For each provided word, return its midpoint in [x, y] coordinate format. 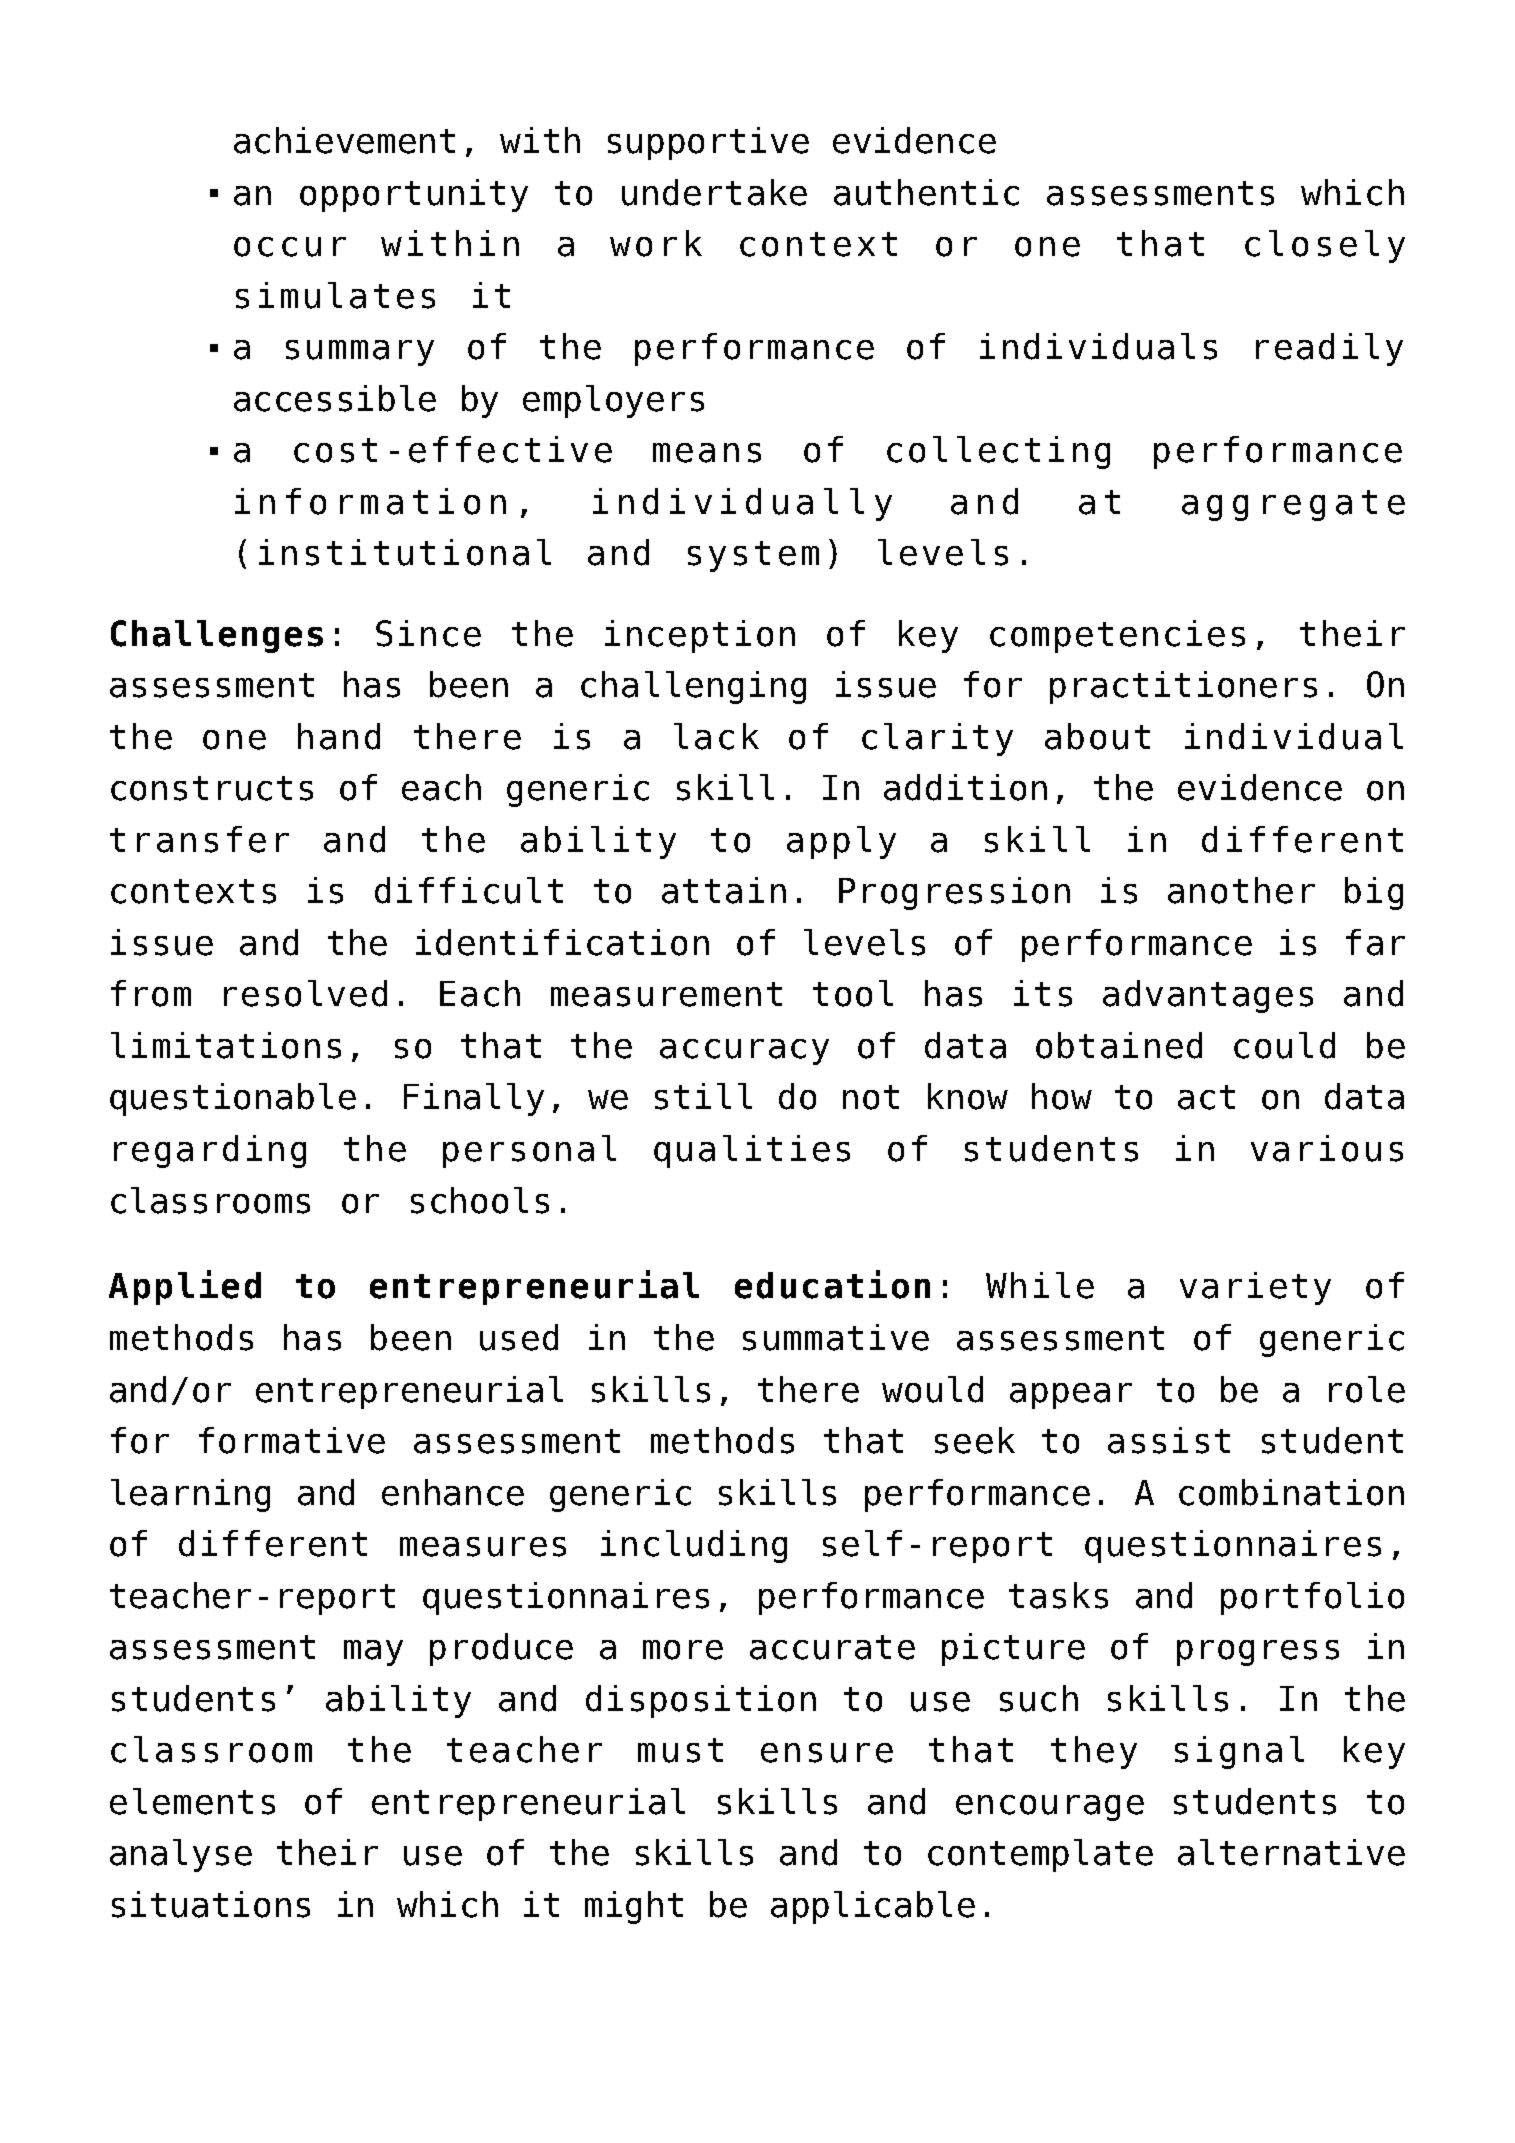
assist [1169, 1440]
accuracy [744, 1052]
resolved [305, 993]
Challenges [217, 636]
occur [290, 247]
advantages [1208, 996]
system [753, 556]
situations [211, 1904]
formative [292, 1440]
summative [836, 1337]
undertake [714, 192]
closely [1325, 246]
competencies [1117, 636]
